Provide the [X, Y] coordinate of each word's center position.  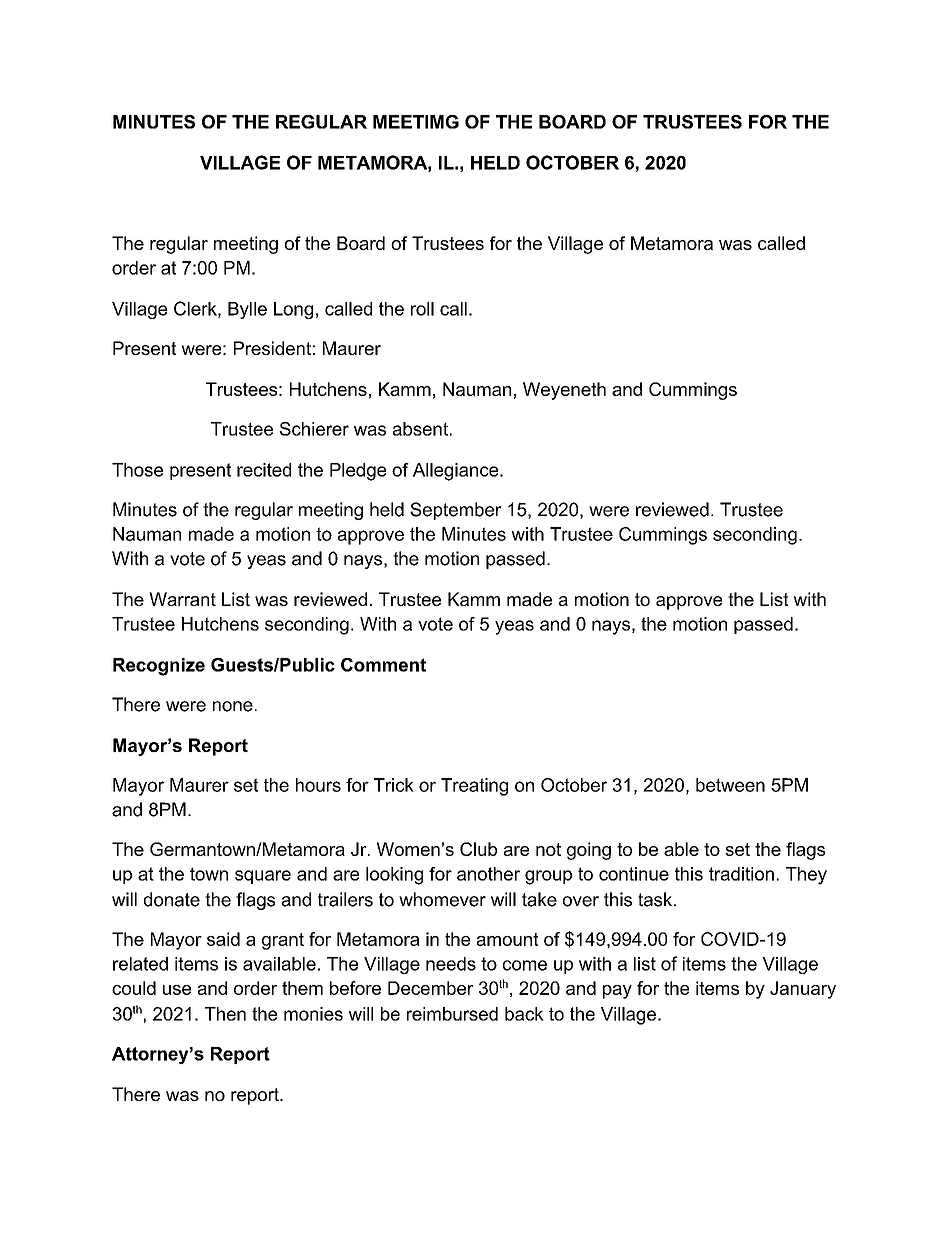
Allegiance [455, 472]
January [803, 990]
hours [318, 785]
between [730, 785]
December [430, 988]
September [456, 511]
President [272, 348]
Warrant [182, 599]
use [177, 990]
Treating [474, 787]
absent [420, 429]
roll [422, 309]
